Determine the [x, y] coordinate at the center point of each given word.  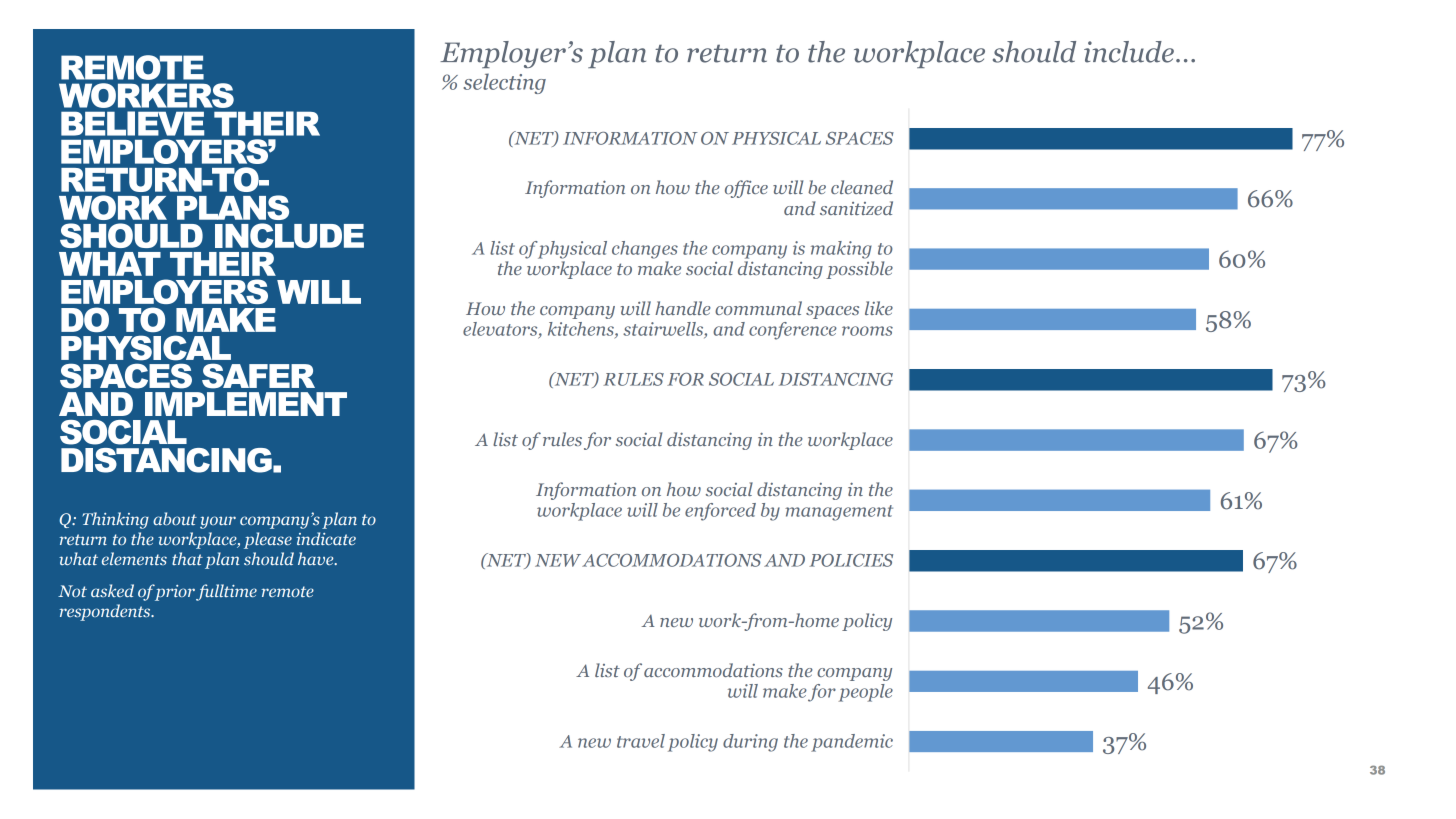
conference [793, 331]
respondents [106, 612]
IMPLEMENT [246, 404]
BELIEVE [132, 123]
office [746, 189]
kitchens [582, 330]
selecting [504, 83]
